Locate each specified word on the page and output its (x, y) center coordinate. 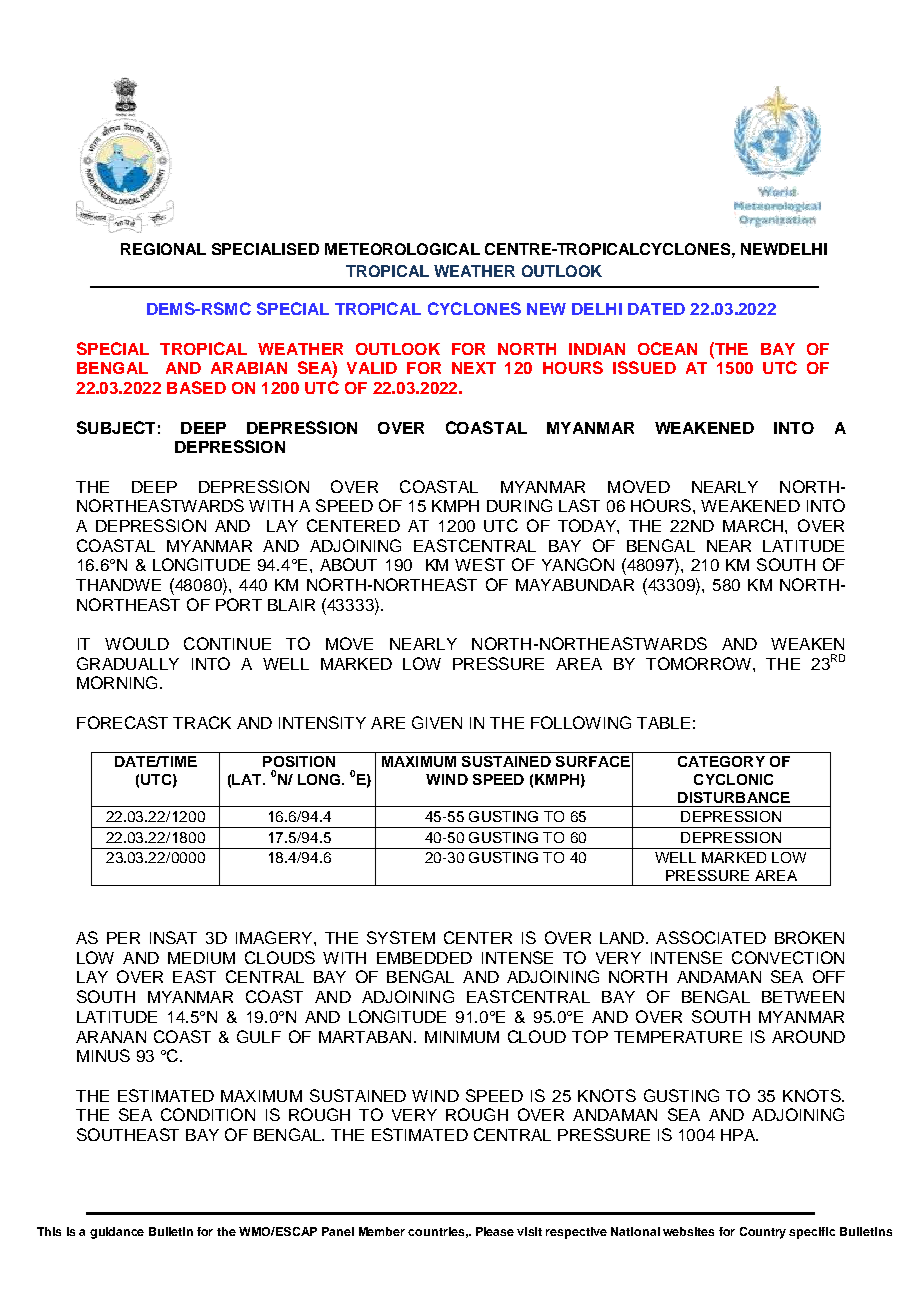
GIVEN (437, 722)
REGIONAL (163, 249)
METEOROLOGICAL (402, 249)
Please (495, 1231)
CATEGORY (721, 761)
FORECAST (122, 722)
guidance (117, 1233)
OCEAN (667, 348)
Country (763, 1233)
